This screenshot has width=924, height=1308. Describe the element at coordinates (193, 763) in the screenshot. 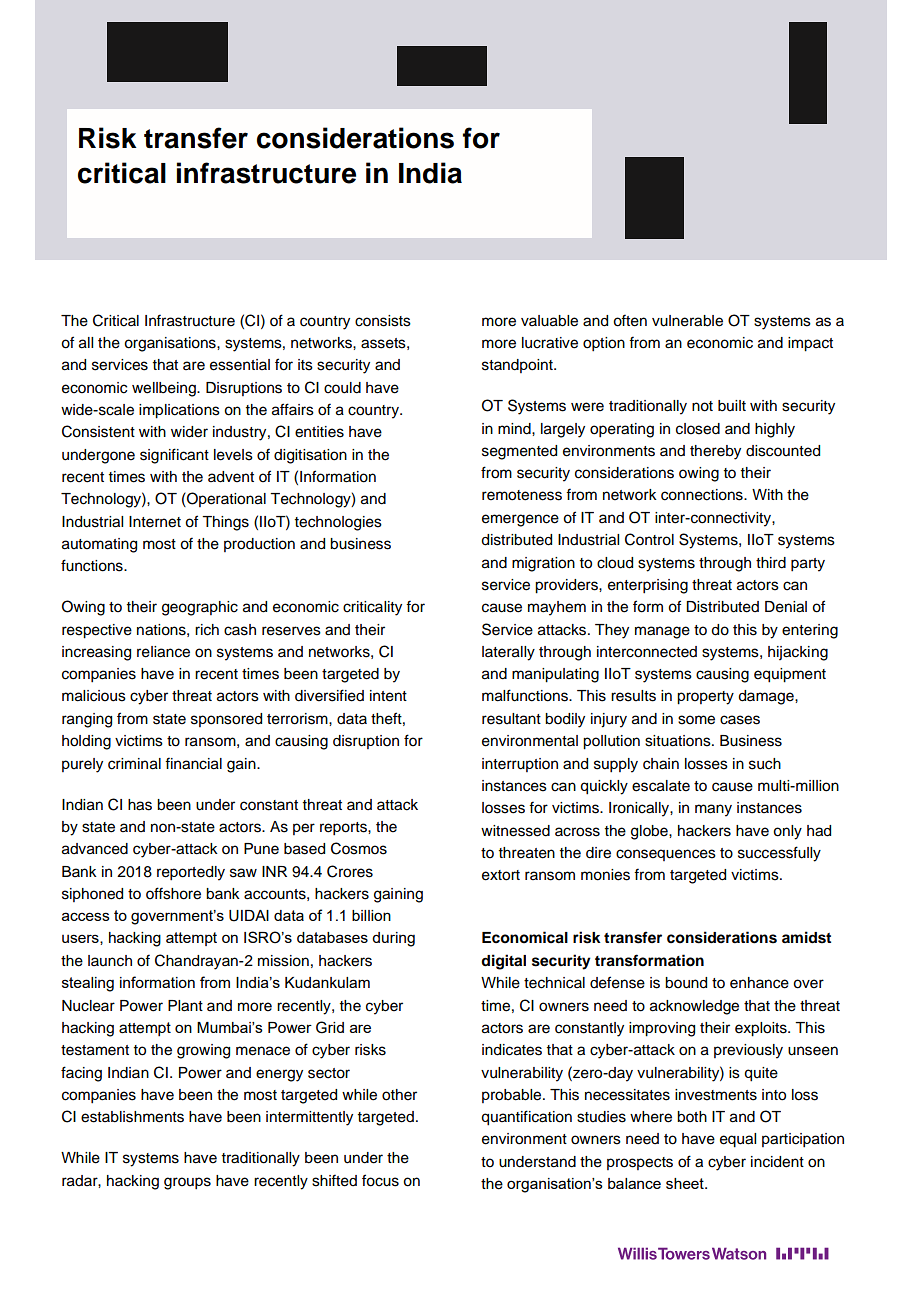

I see `financial` at that location.
